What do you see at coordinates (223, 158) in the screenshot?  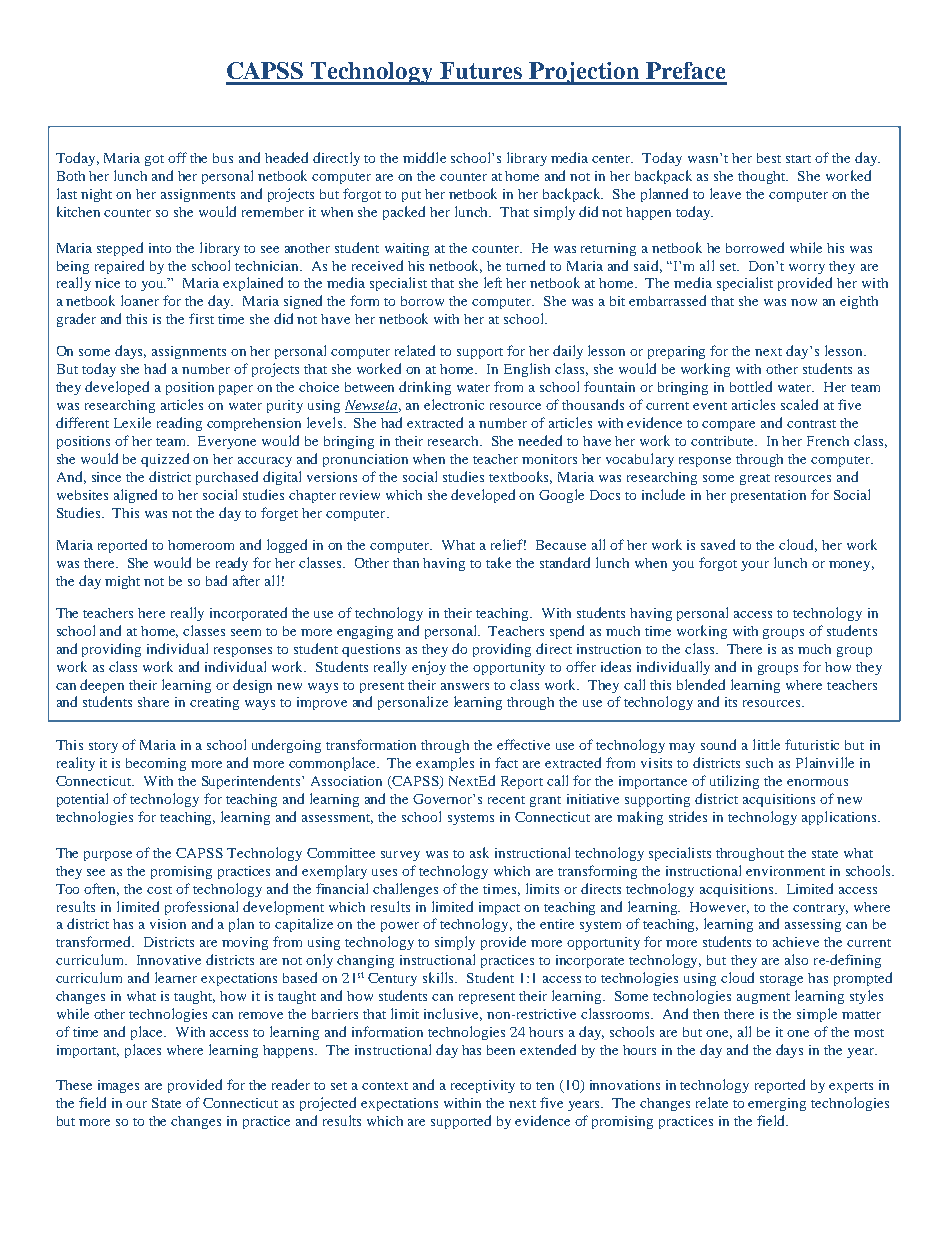 I see `bus` at bounding box center [223, 158].
